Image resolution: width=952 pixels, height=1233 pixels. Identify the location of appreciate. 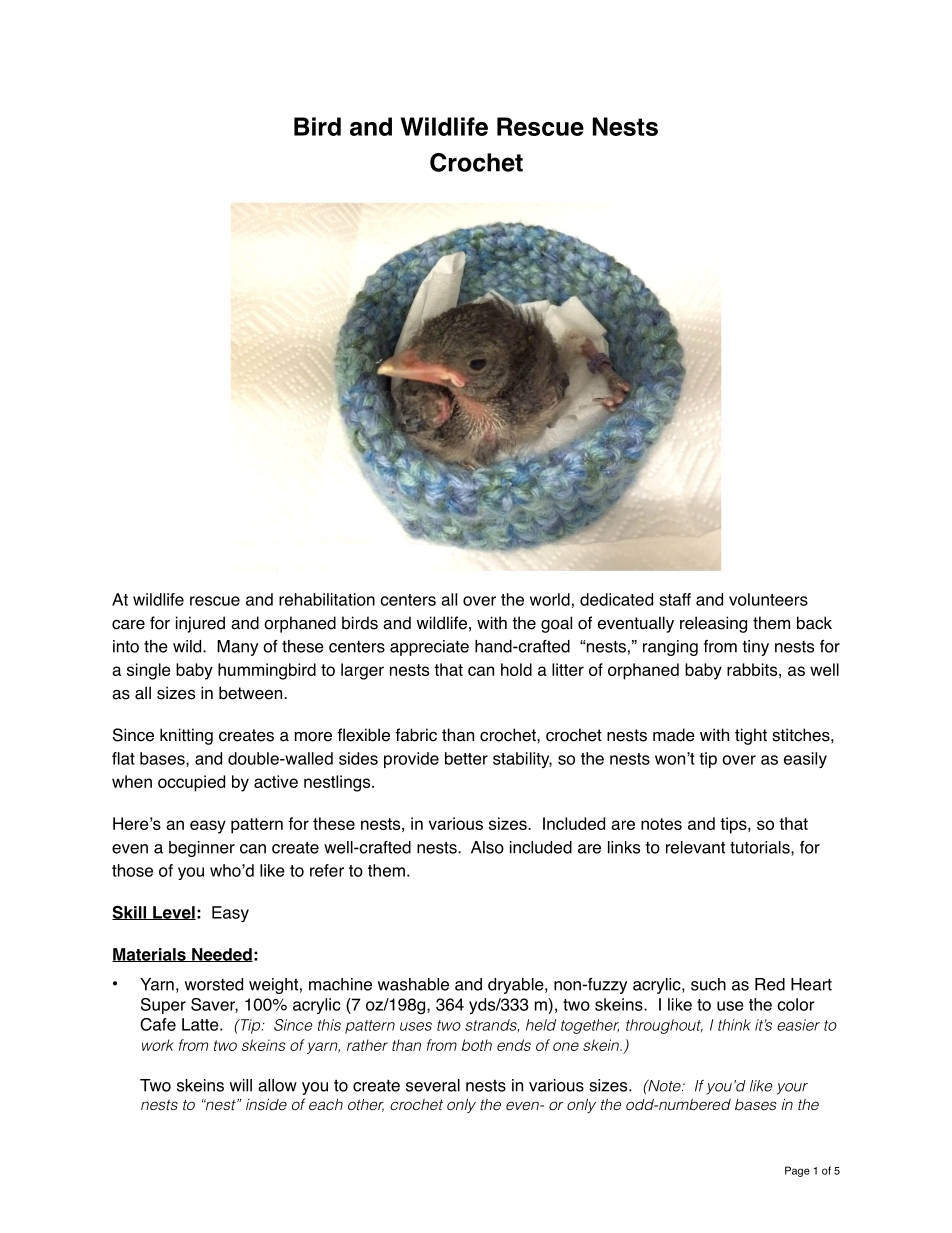
(429, 648).
